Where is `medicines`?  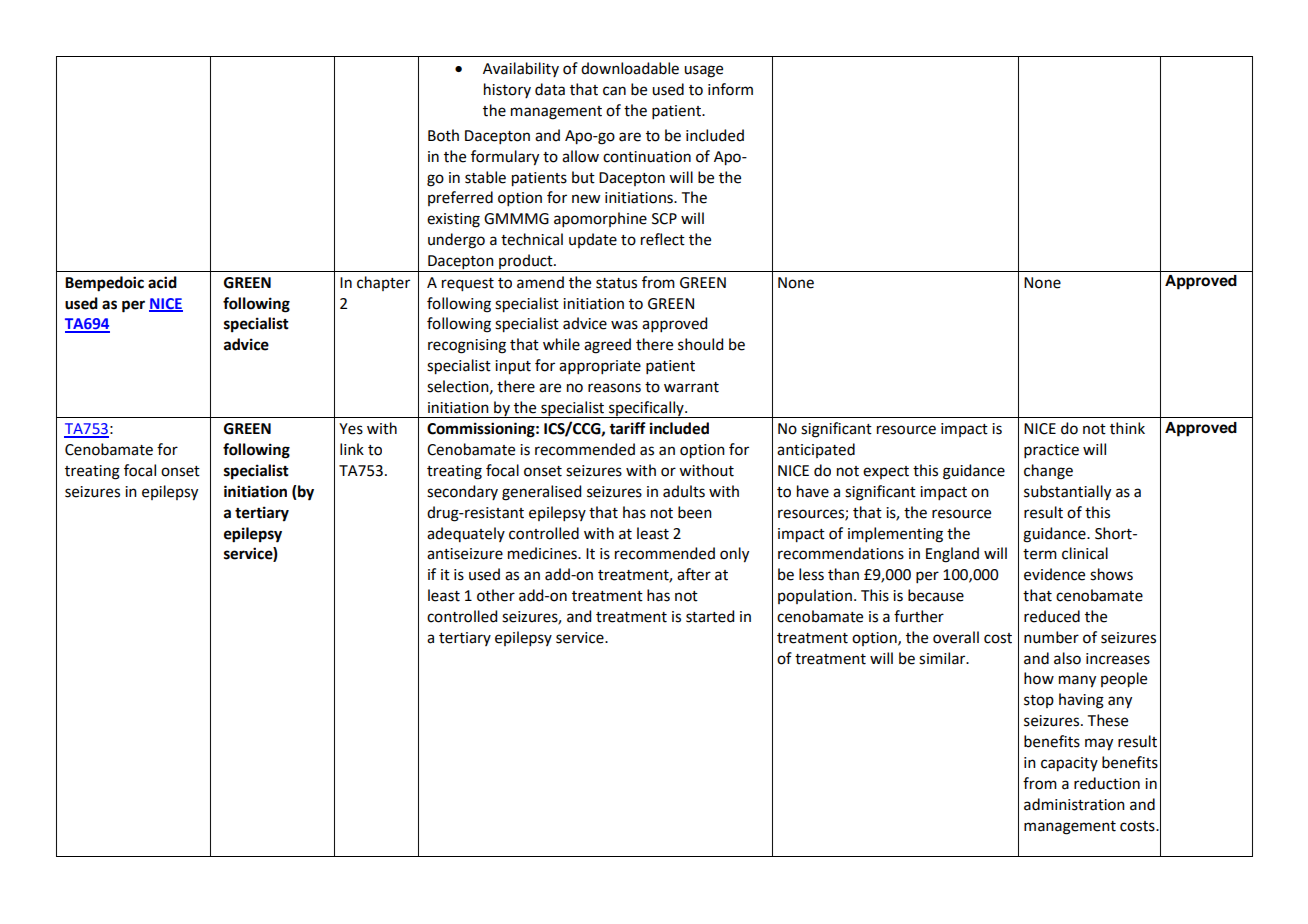
medicines is located at coordinates (543, 553).
